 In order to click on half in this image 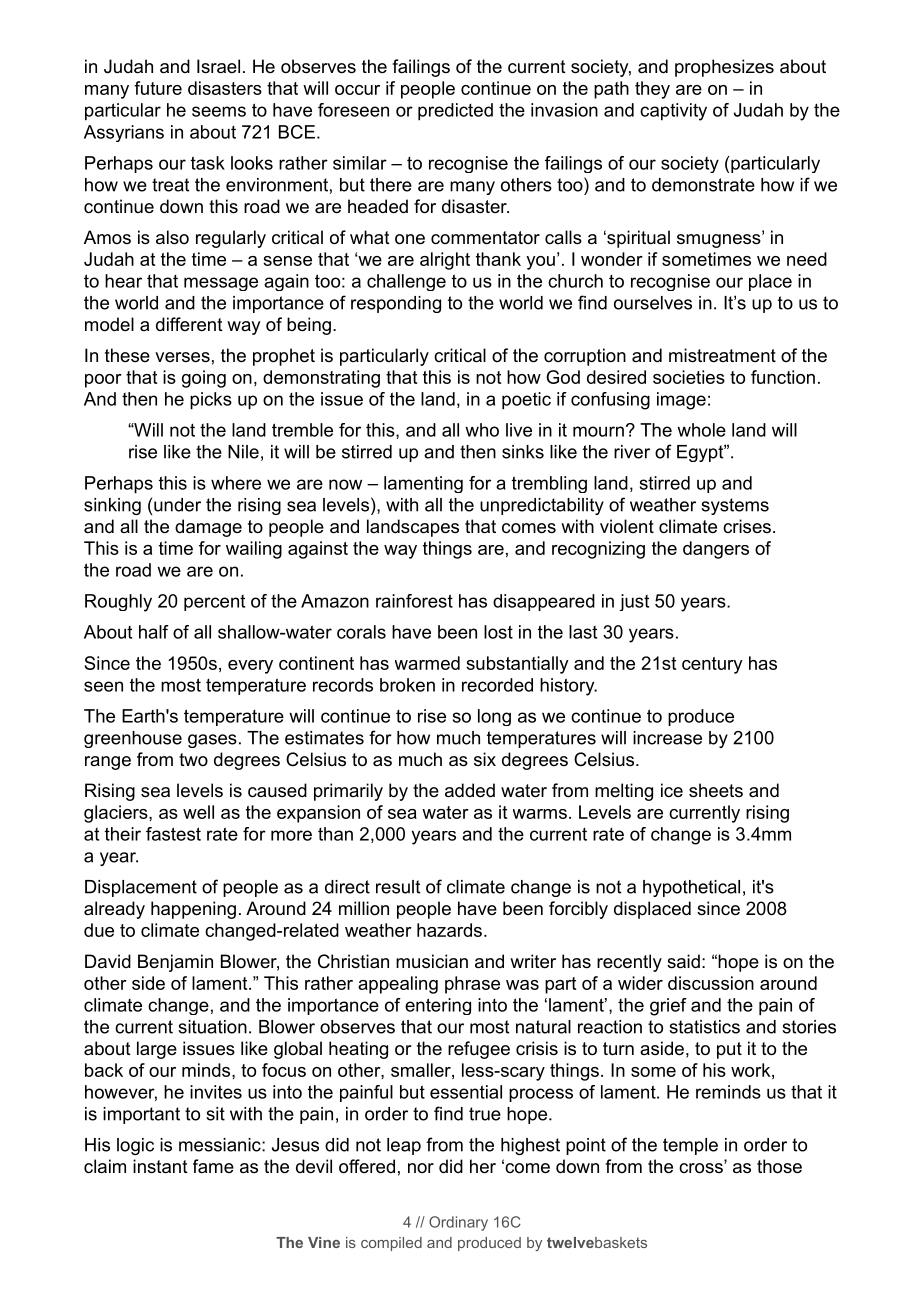, I will do `click(154, 632)`.
